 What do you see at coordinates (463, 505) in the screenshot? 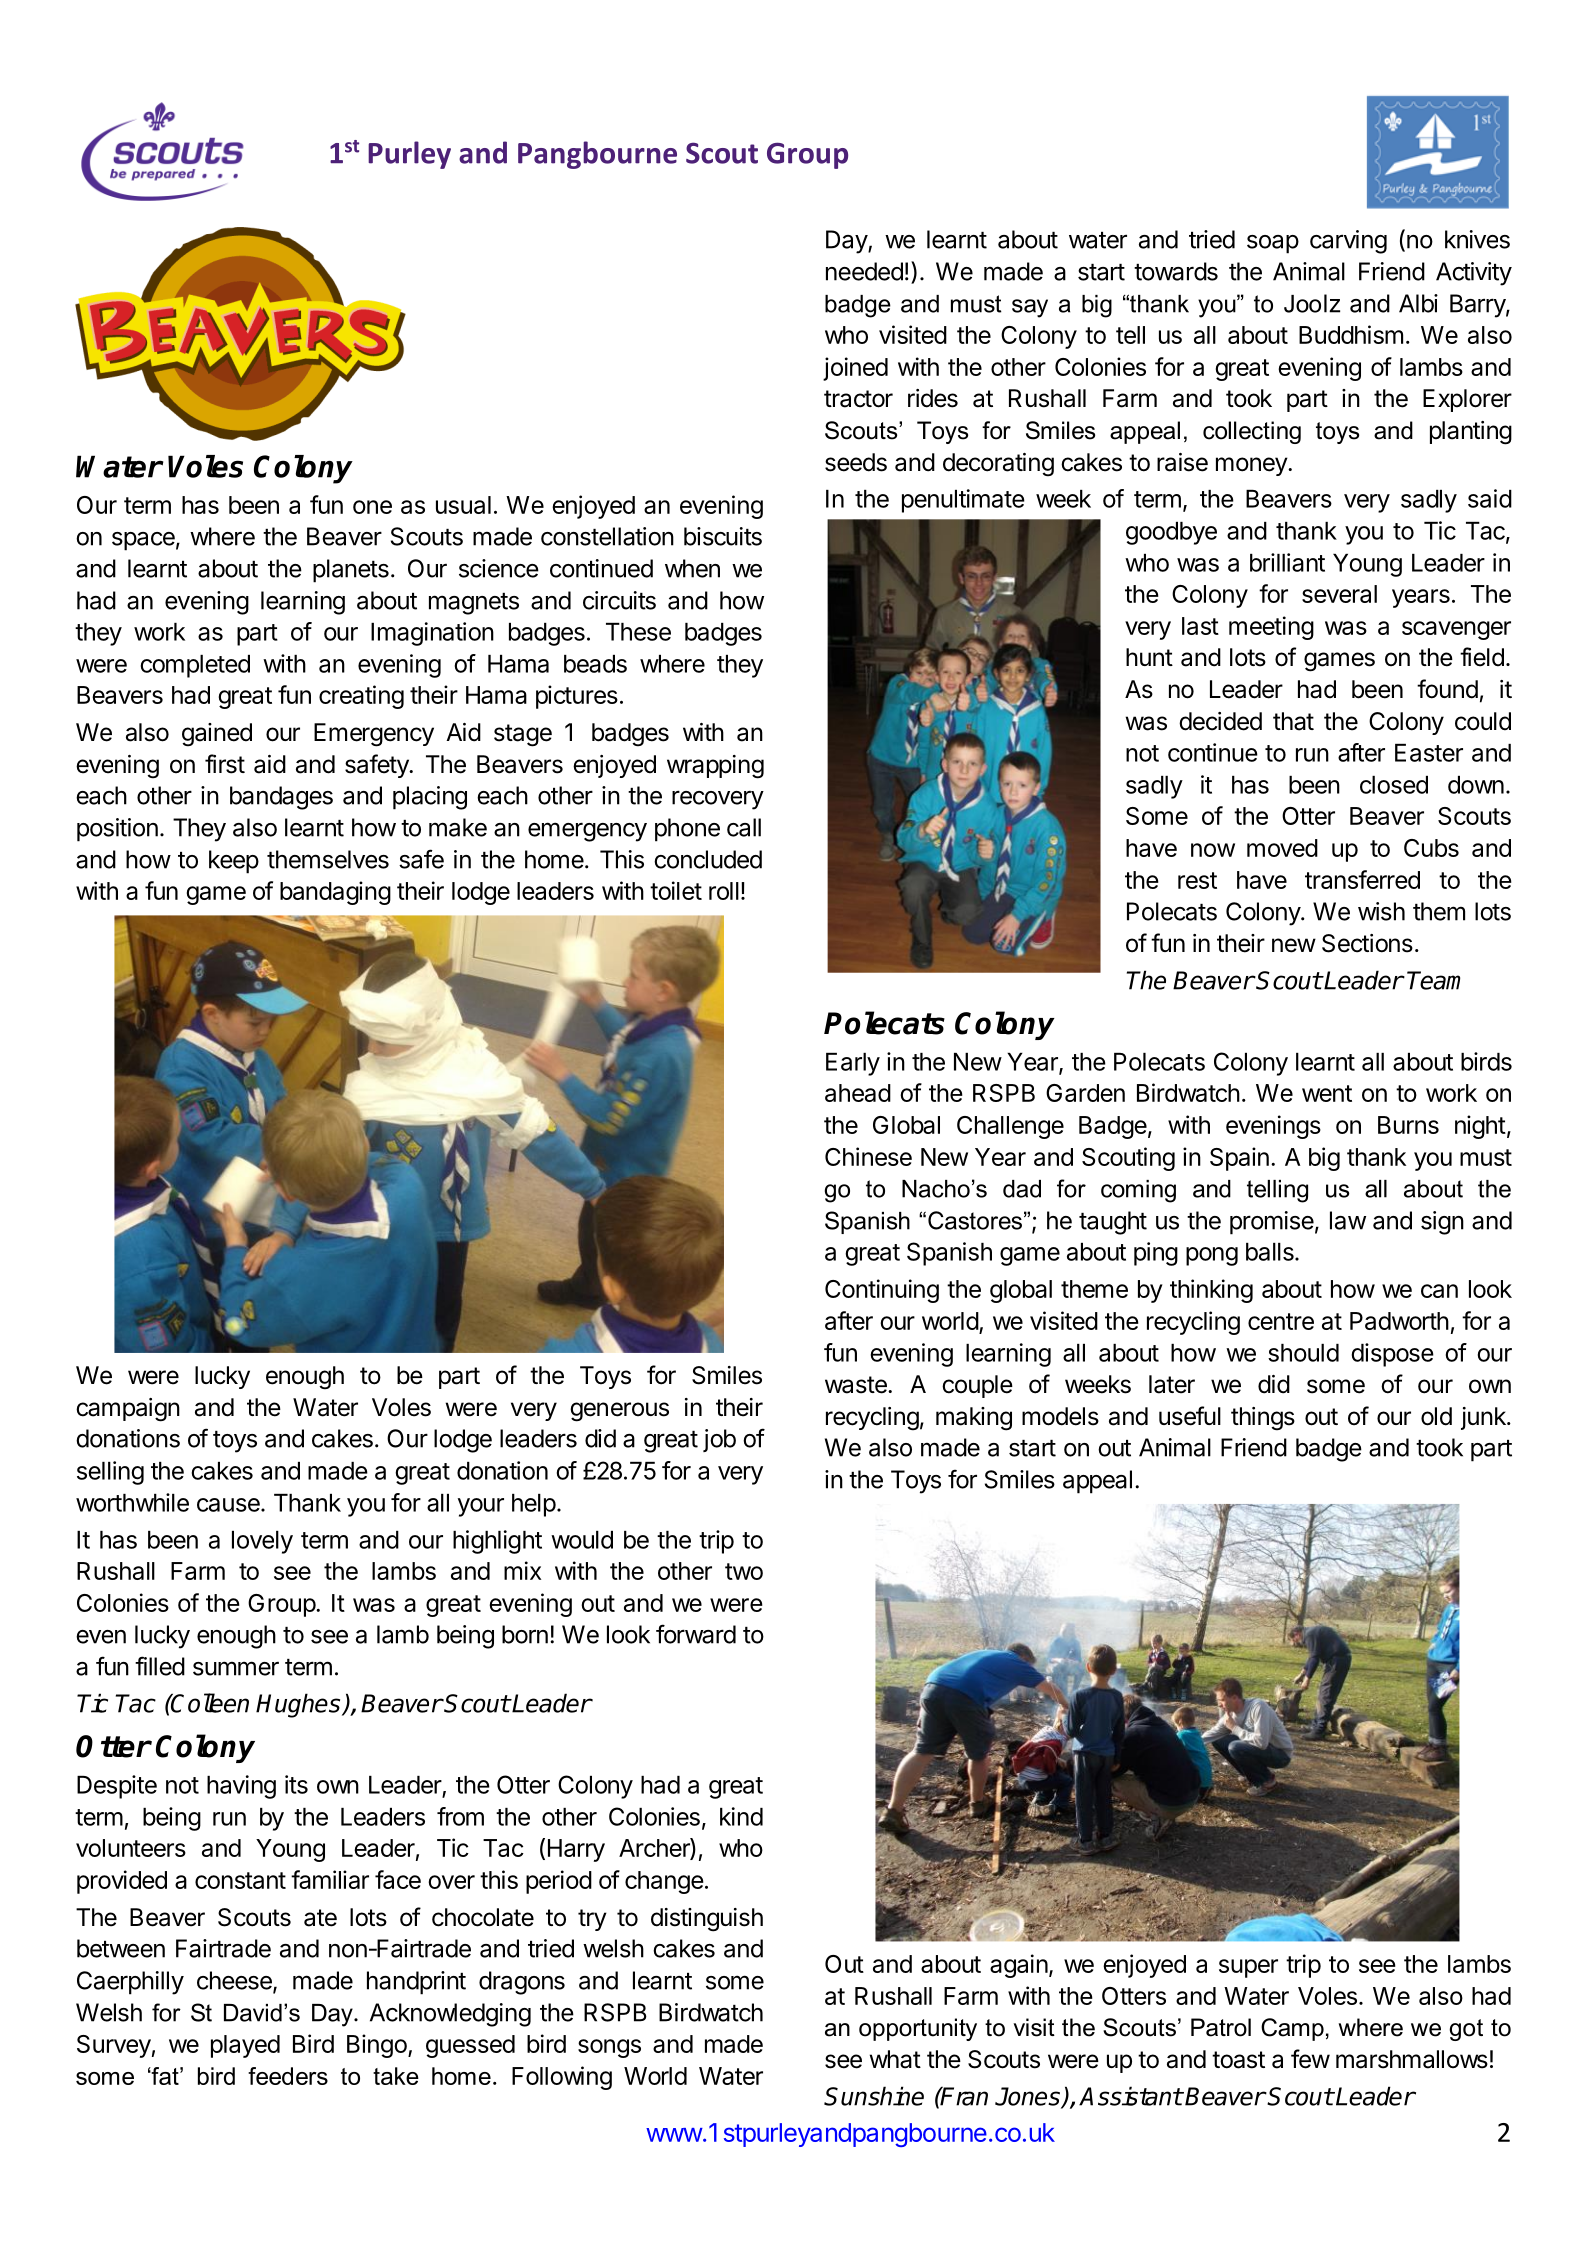
I see `usual` at bounding box center [463, 505].
